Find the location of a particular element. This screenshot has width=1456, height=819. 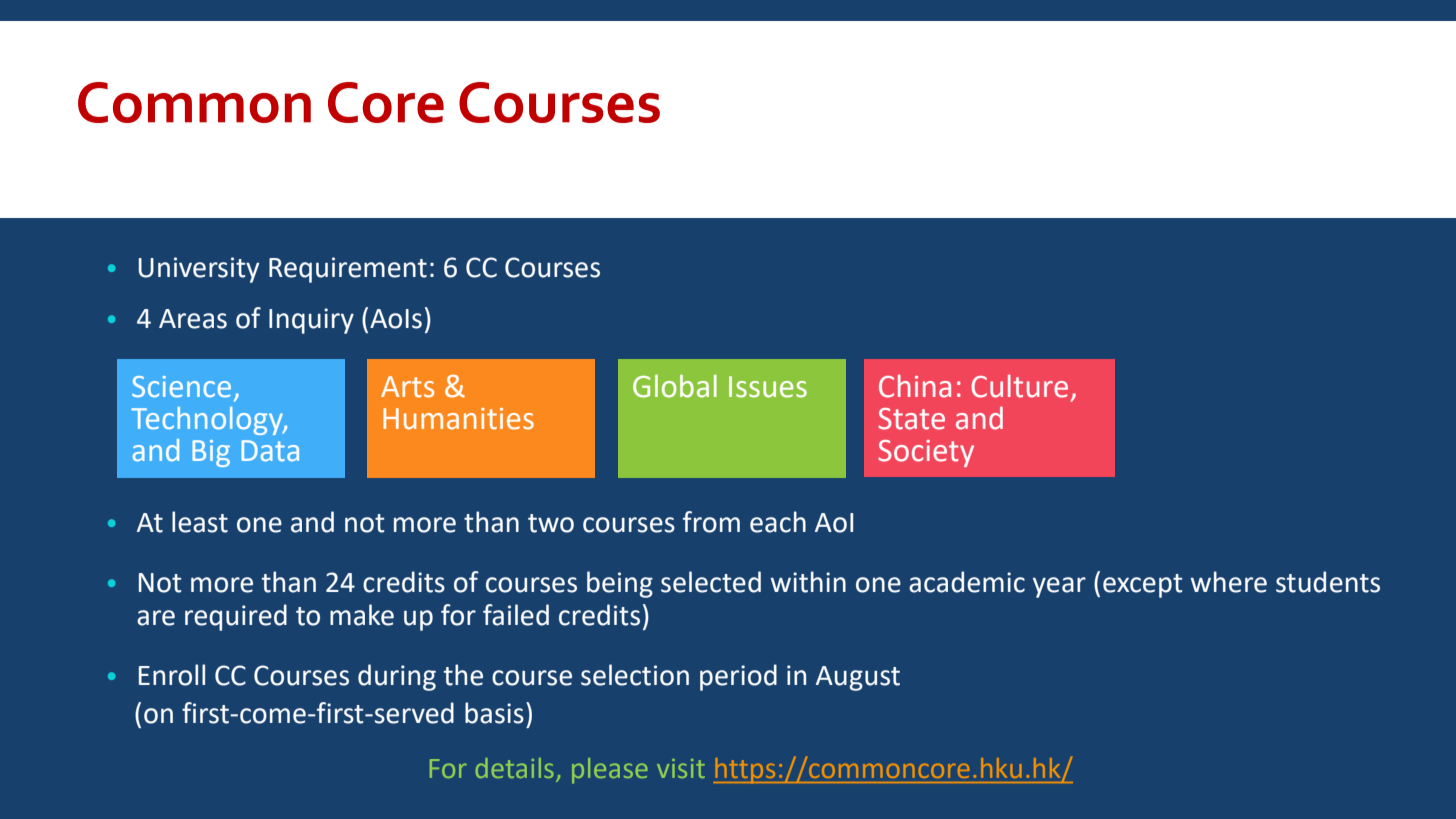

August is located at coordinates (858, 678).
